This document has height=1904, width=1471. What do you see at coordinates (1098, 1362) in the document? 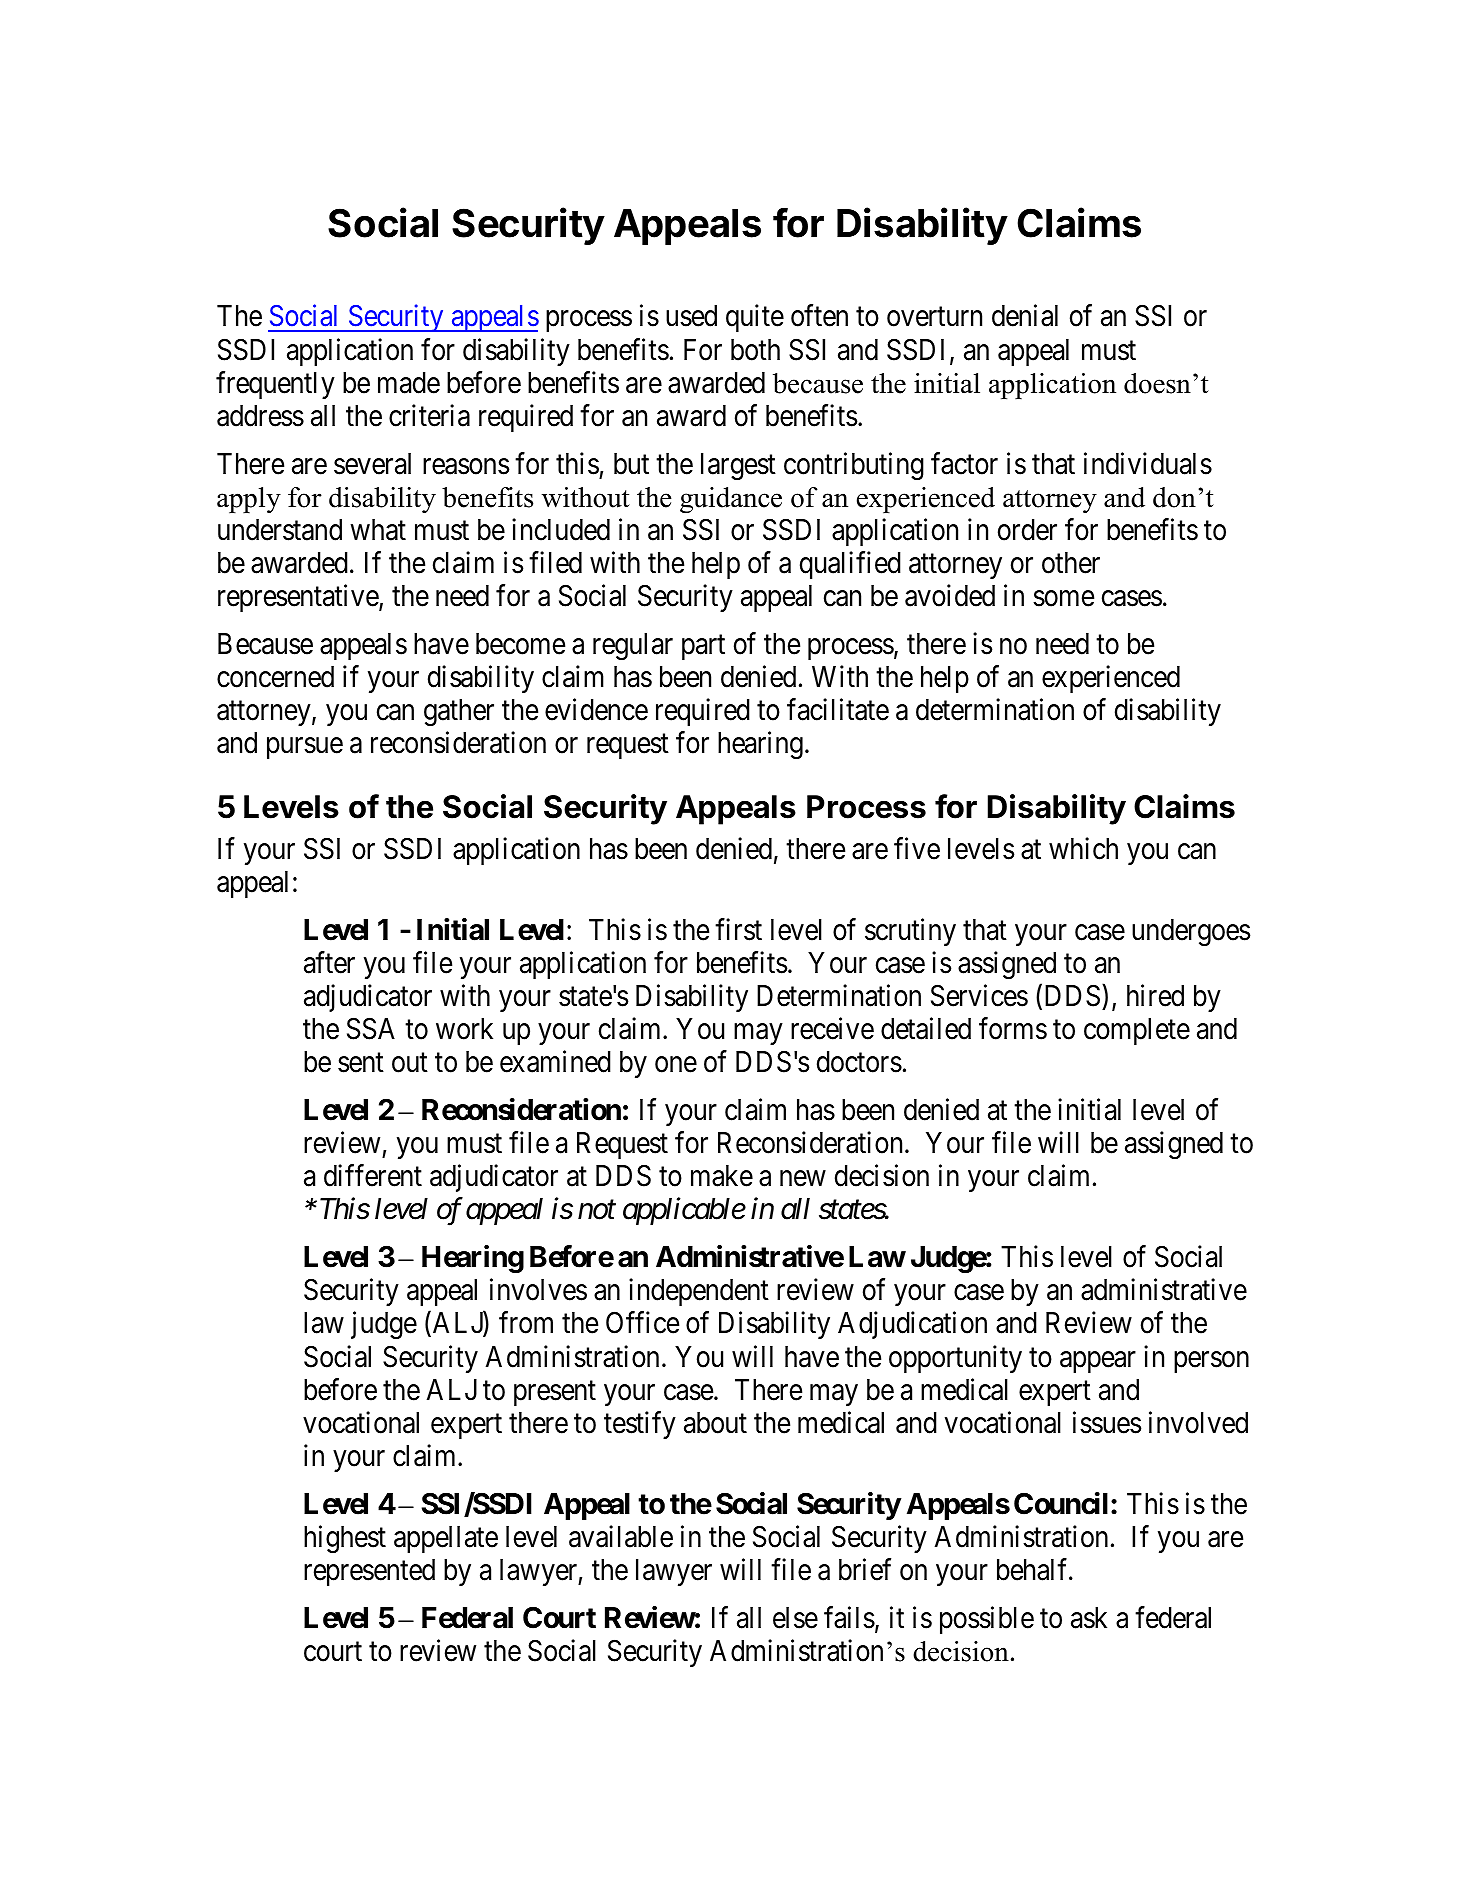
I see `appear` at bounding box center [1098, 1362].
